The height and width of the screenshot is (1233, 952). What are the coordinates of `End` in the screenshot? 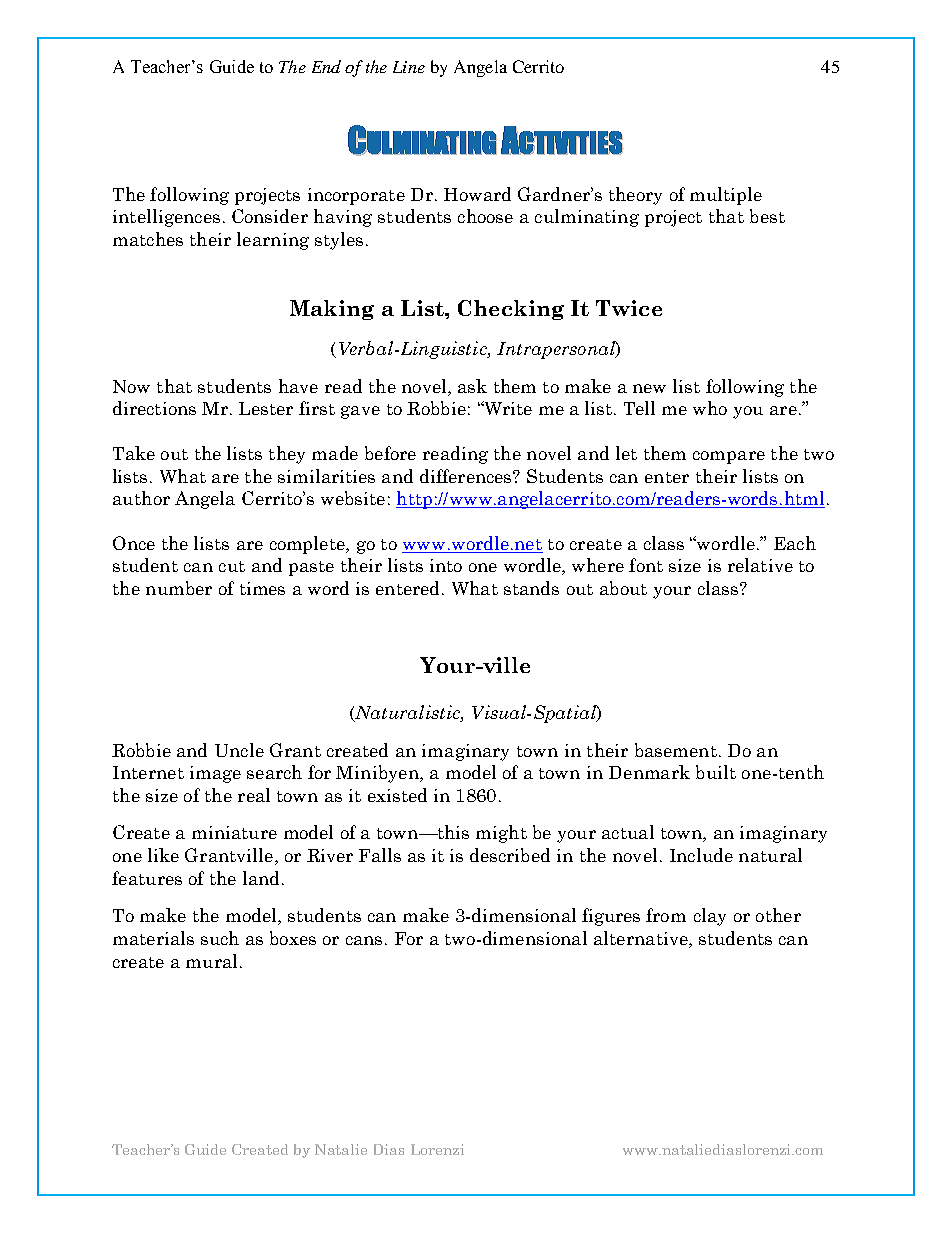 It's located at (326, 66).
